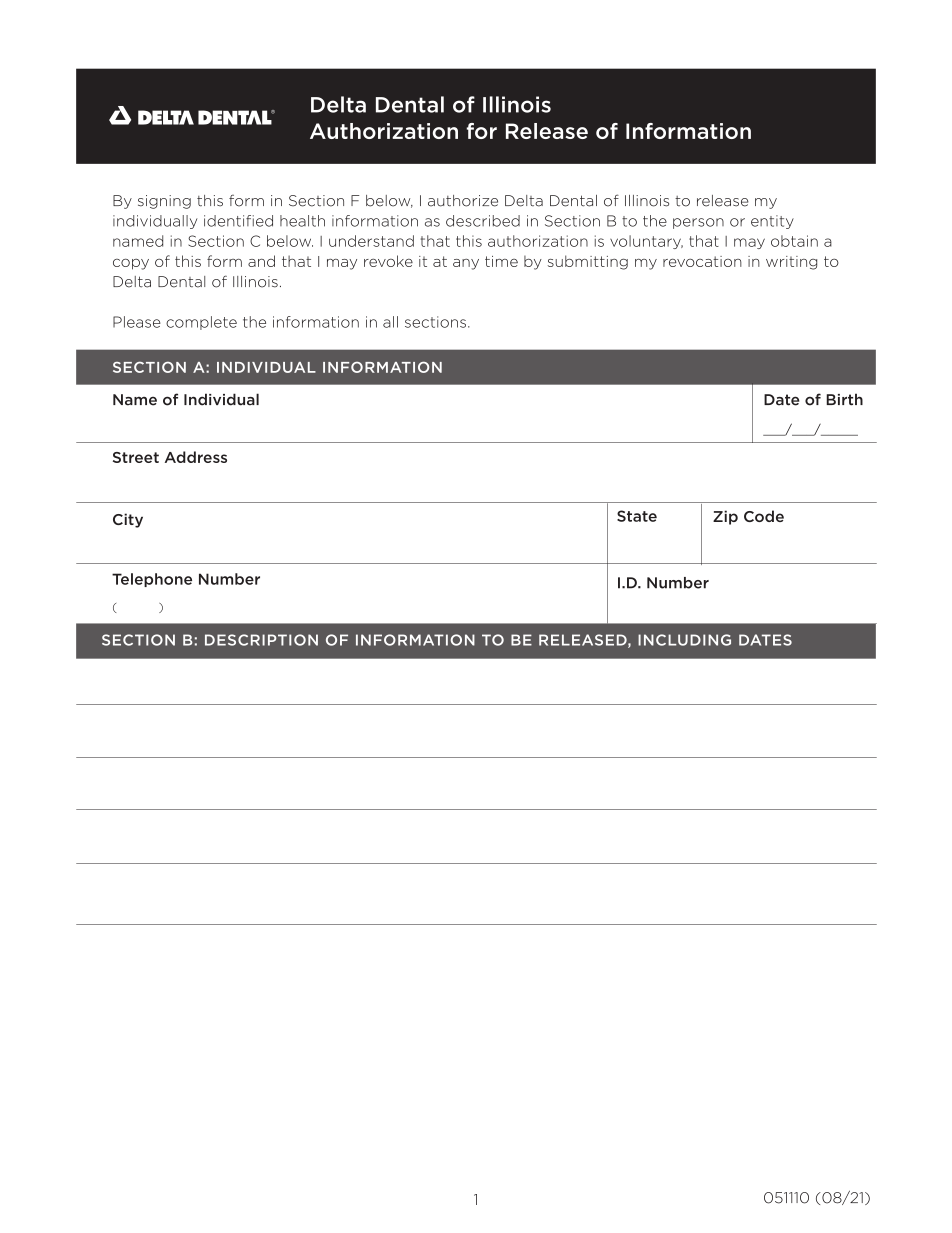 The width and height of the page is (952, 1233). Describe the element at coordinates (764, 516) in the page. I see `Code` at that location.
